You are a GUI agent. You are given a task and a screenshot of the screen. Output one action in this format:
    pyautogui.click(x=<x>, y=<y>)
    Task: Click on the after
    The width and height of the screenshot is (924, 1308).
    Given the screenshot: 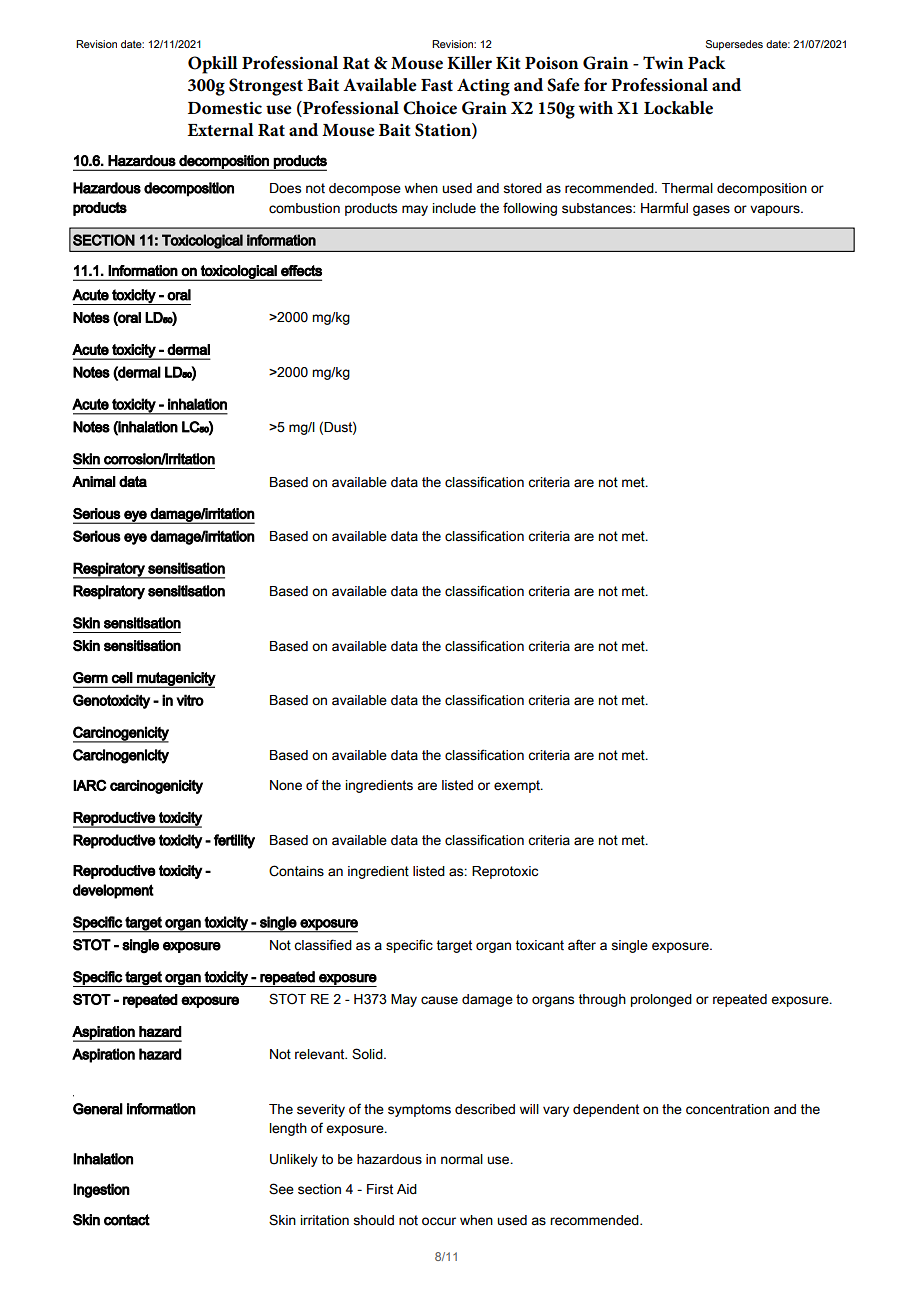 What is the action you would take?
    pyautogui.click(x=582, y=945)
